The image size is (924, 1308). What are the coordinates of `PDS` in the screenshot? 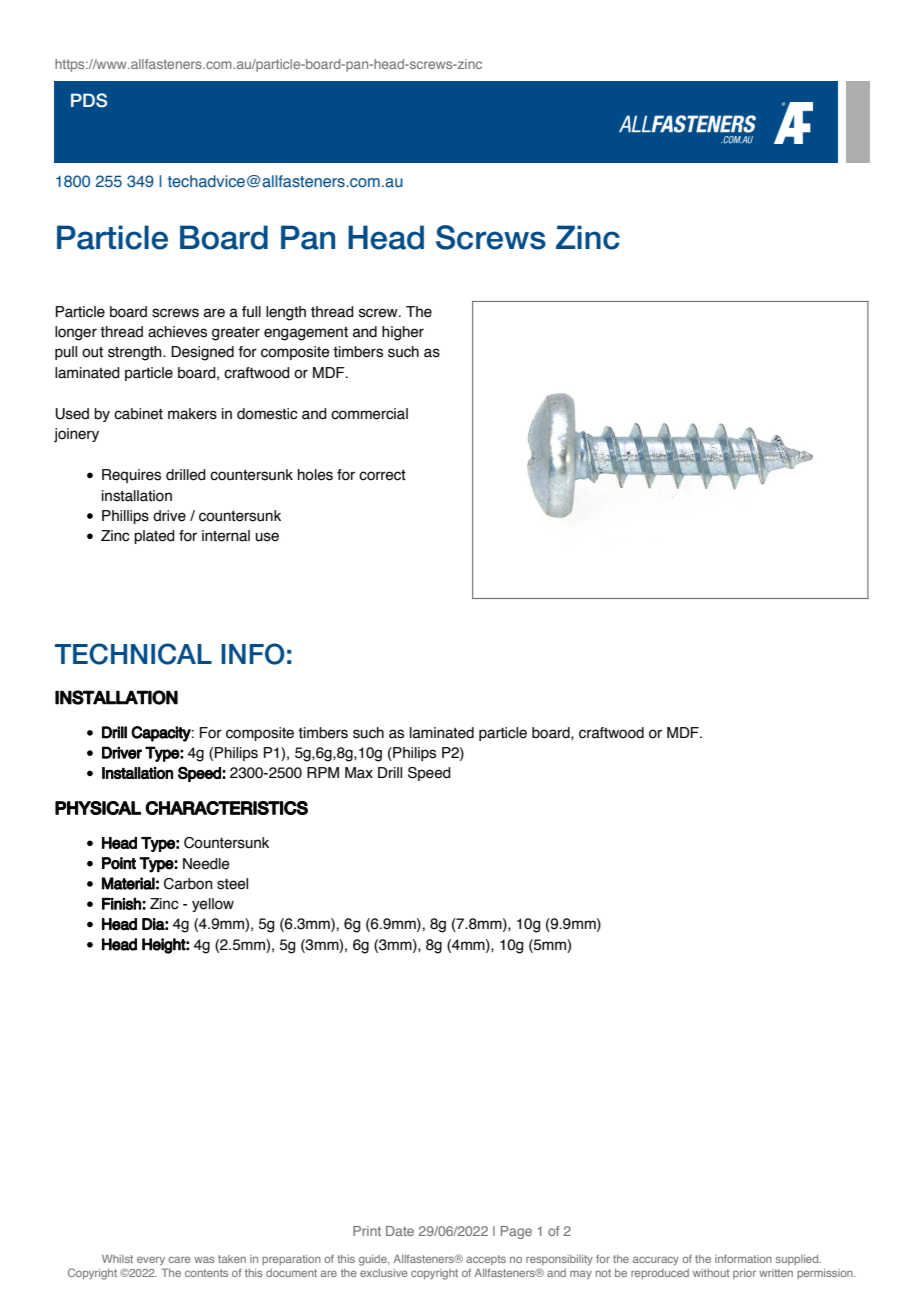 It's located at (89, 100).
